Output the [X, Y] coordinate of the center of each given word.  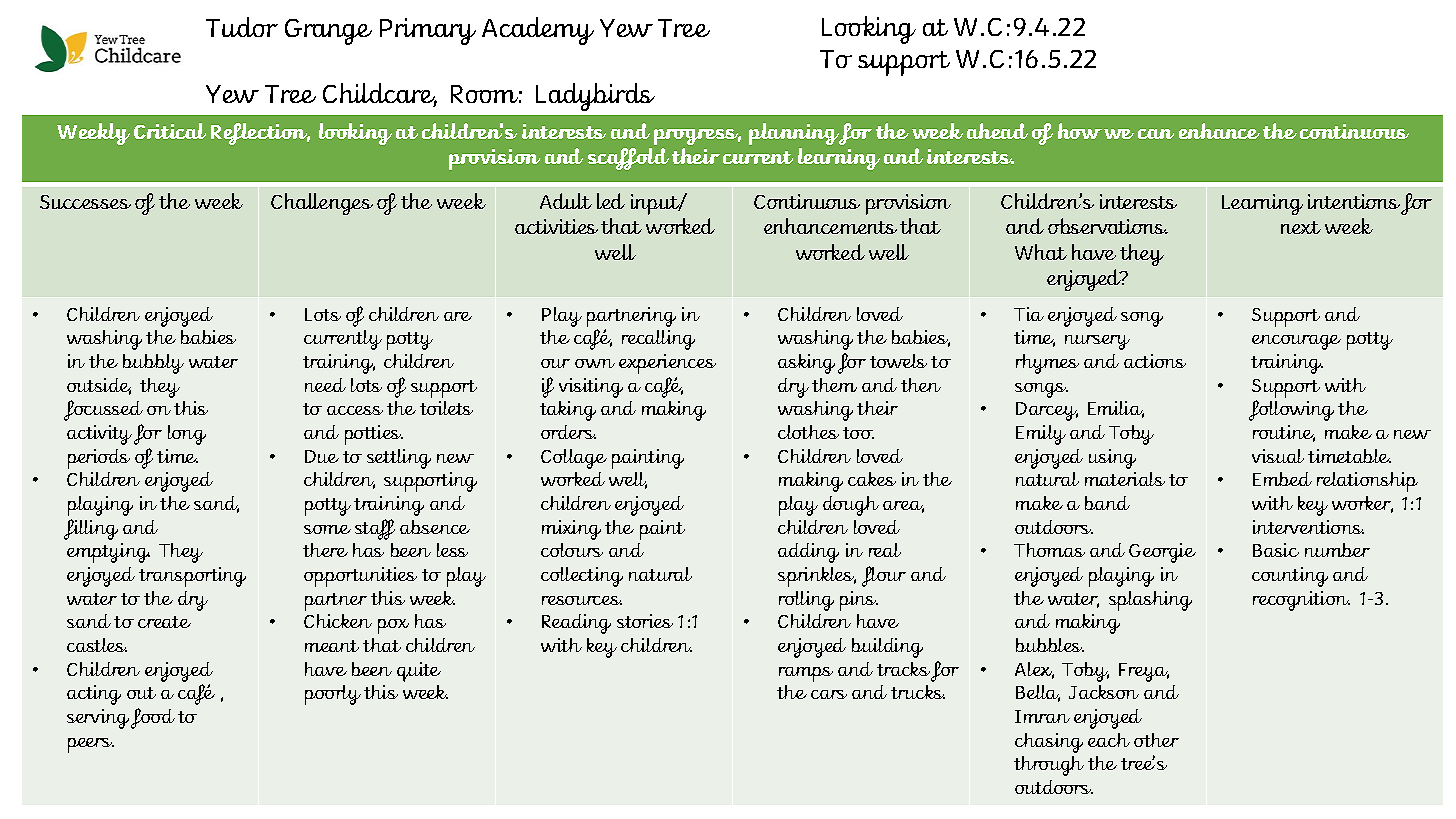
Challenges [322, 204]
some [327, 529]
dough [851, 506]
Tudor [242, 27]
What [1041, 252]
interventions [1308, 527]
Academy [538, 31]
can [1156, 134]
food [153, 718]
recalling [658, 340]
